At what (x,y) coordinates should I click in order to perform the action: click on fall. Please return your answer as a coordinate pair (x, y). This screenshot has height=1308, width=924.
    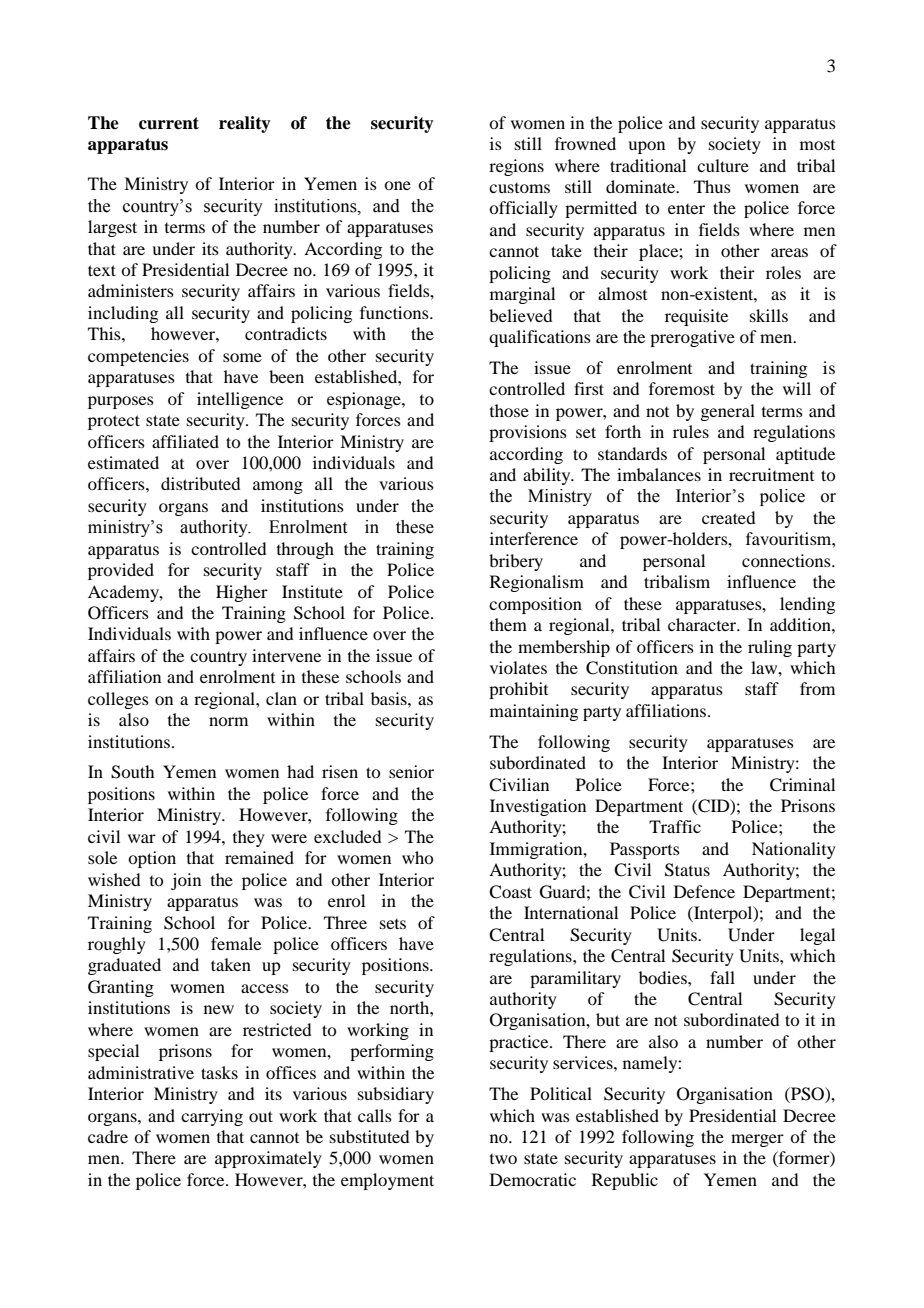
    Looking at the image, I should click on (722, 977).
